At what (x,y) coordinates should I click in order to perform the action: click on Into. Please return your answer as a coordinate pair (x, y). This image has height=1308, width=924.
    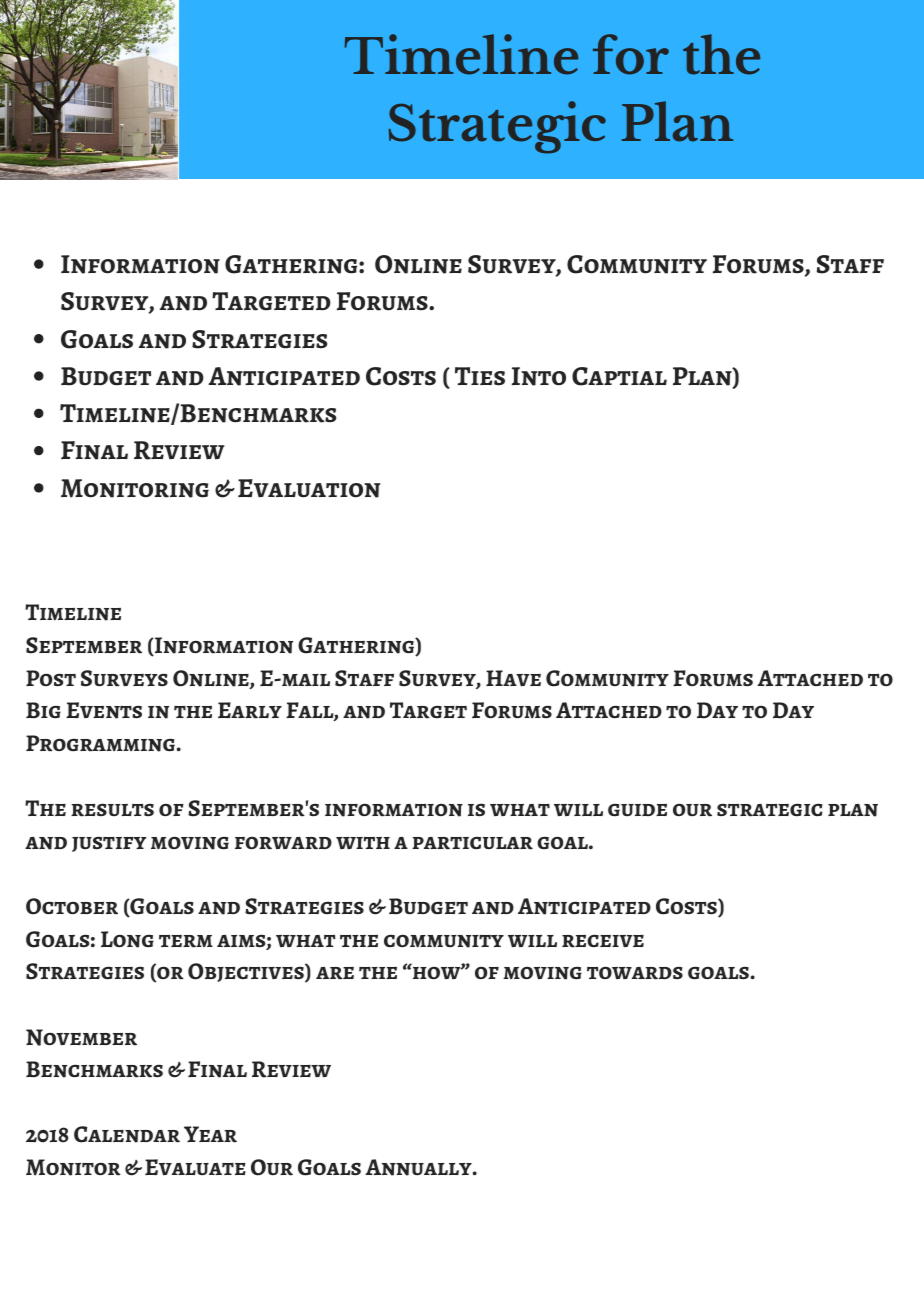
    Looking at the image, I should click on (539, 376).
